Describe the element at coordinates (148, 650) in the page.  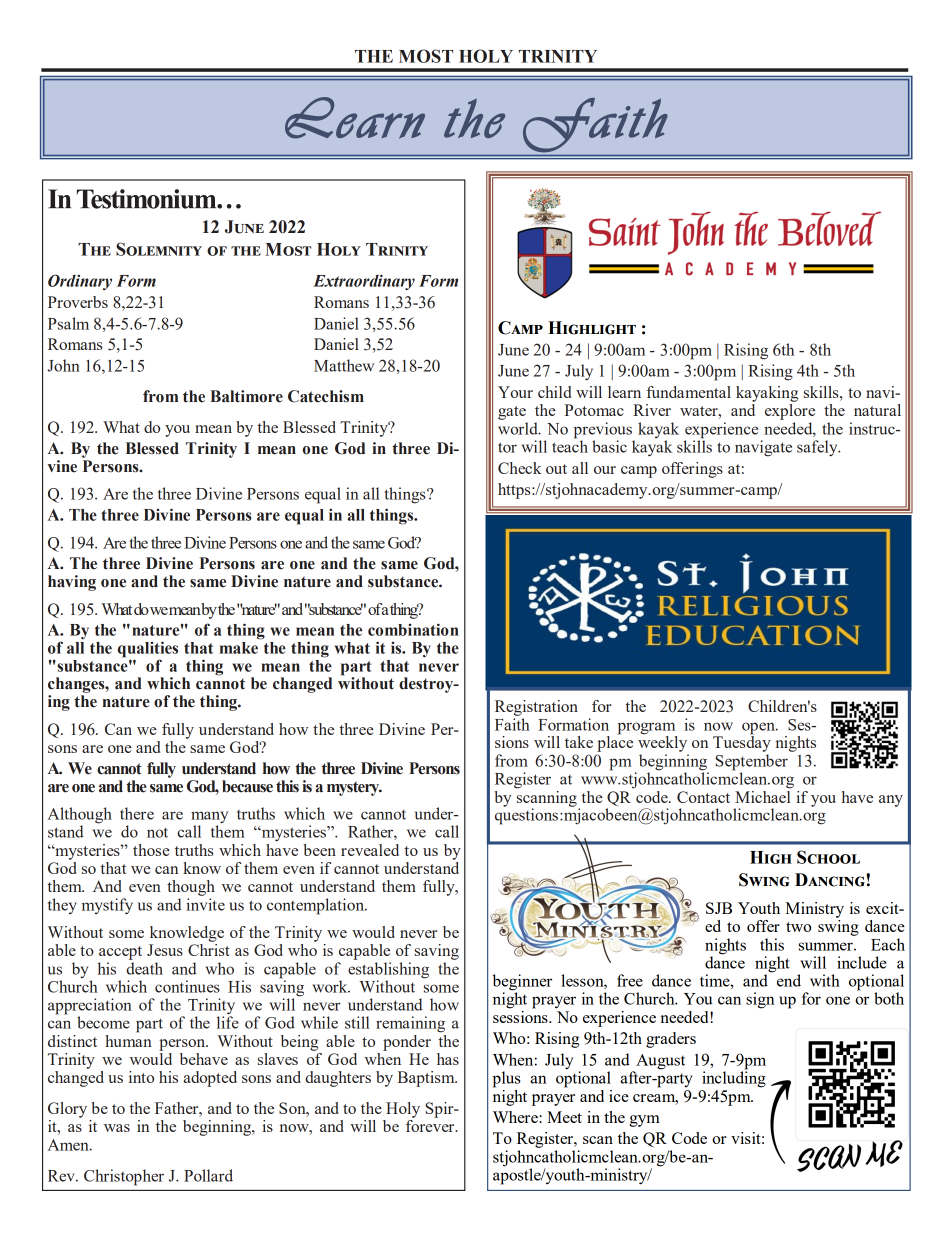
I see `qualities` at that location.
